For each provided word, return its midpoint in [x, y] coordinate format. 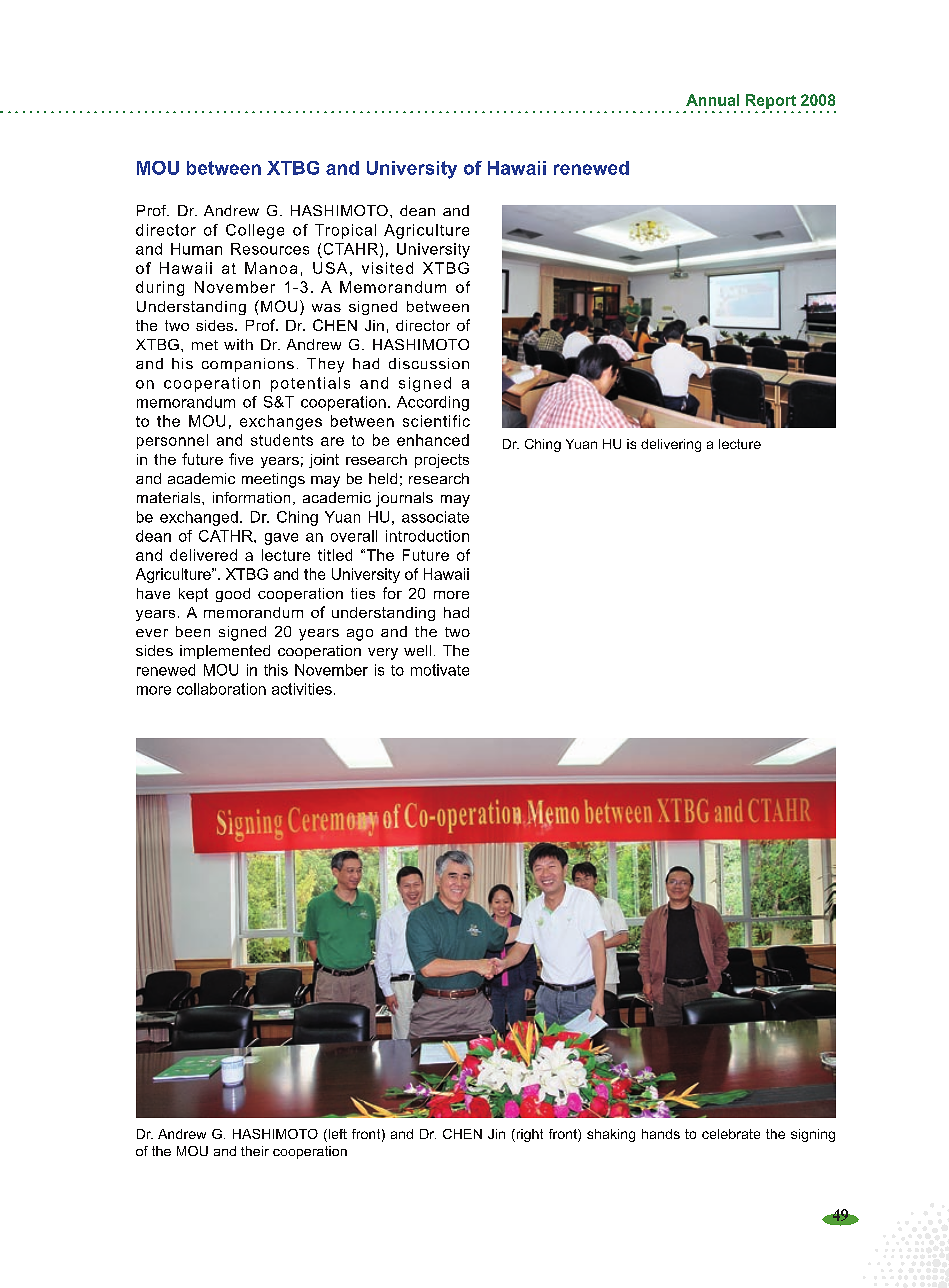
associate [435, 517]
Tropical [345, 231]
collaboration [221, 689]
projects [442, 461]
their [255, 1151]
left [336, 1135]
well [417, 650]
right [528, 1135]
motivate [440, 670]
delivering [671, 445]
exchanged [199, 518]
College [255, 231]
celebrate [731, 1134]
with [238, 344]
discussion [429, 363]
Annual [712, 100]
